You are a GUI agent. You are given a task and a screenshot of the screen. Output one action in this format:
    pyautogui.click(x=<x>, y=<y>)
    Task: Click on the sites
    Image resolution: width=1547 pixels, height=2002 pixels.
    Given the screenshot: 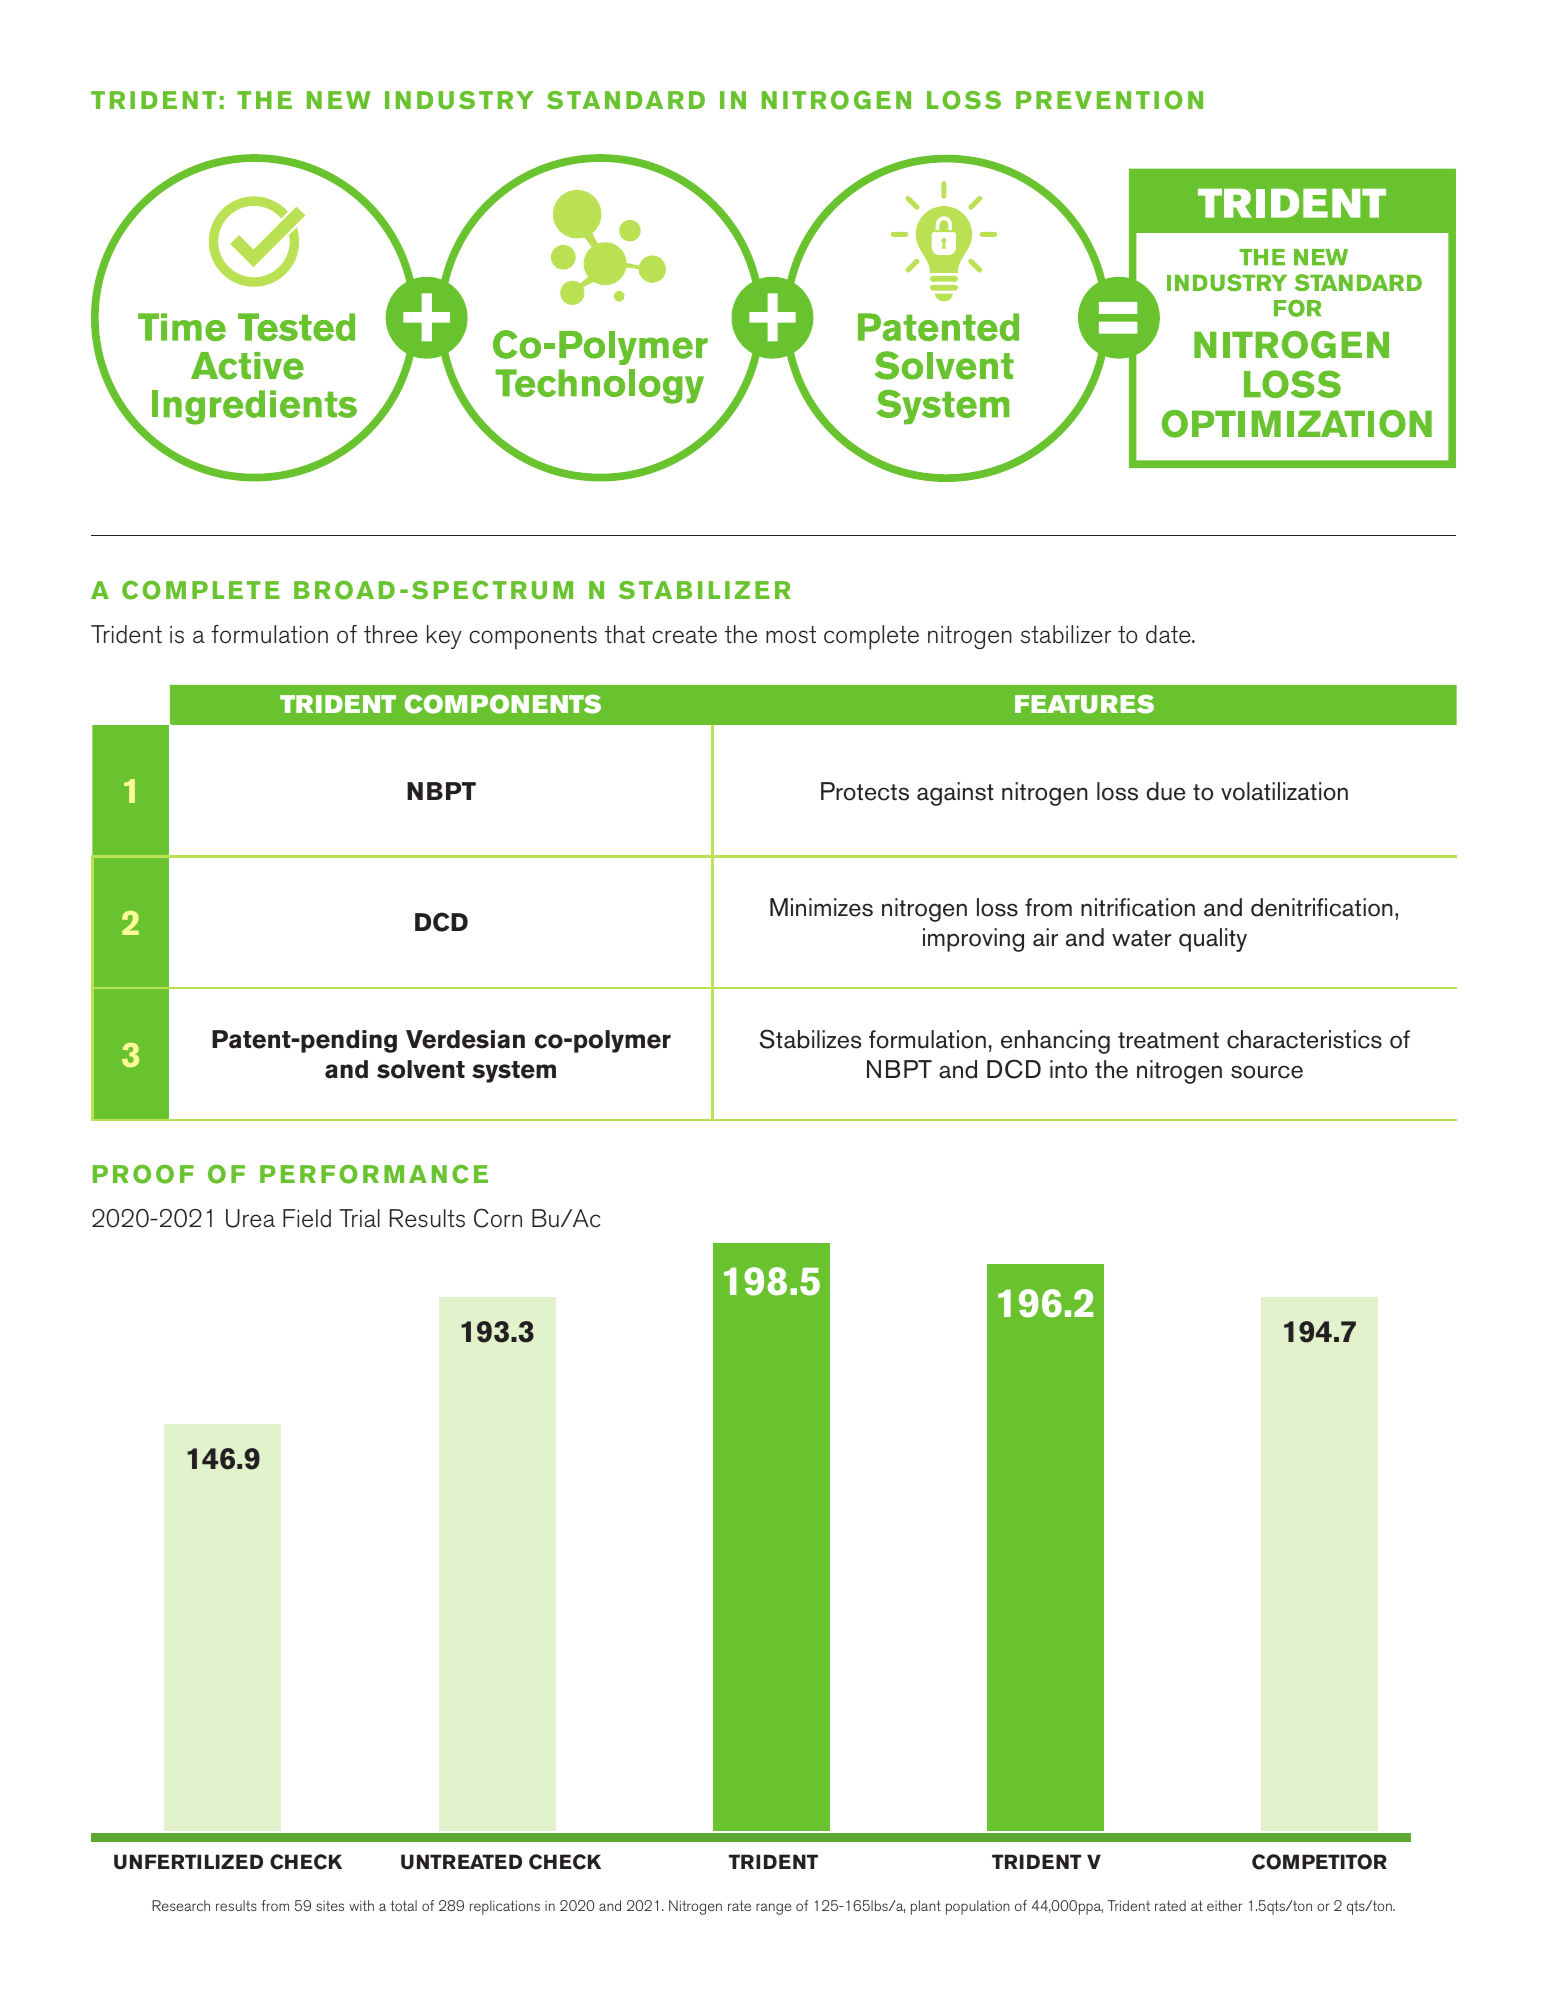 What is the action you would take?
    pyautogui.click(x=330, y=1906)
